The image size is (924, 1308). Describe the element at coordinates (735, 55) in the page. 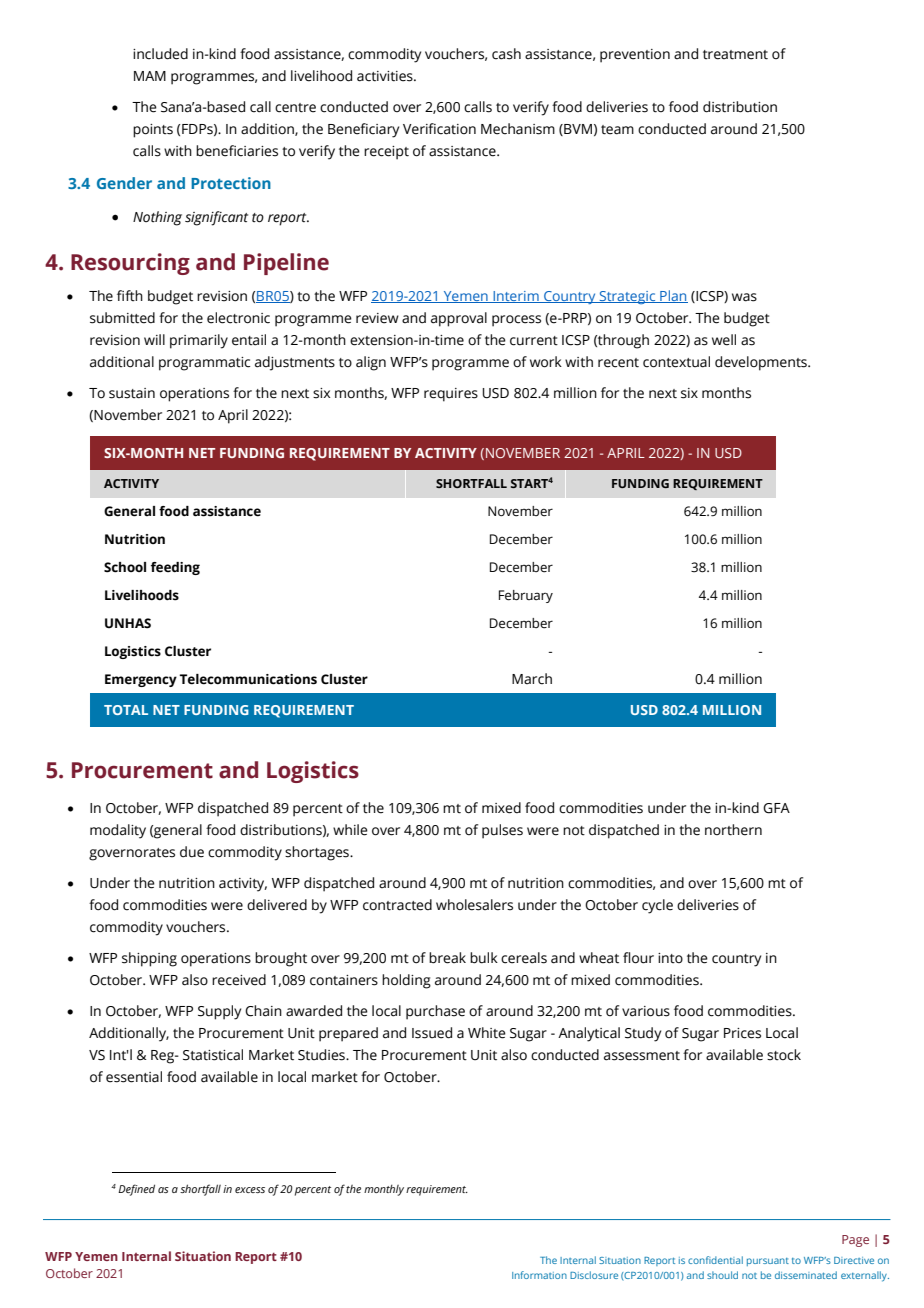

I see `treatment` at that location.
